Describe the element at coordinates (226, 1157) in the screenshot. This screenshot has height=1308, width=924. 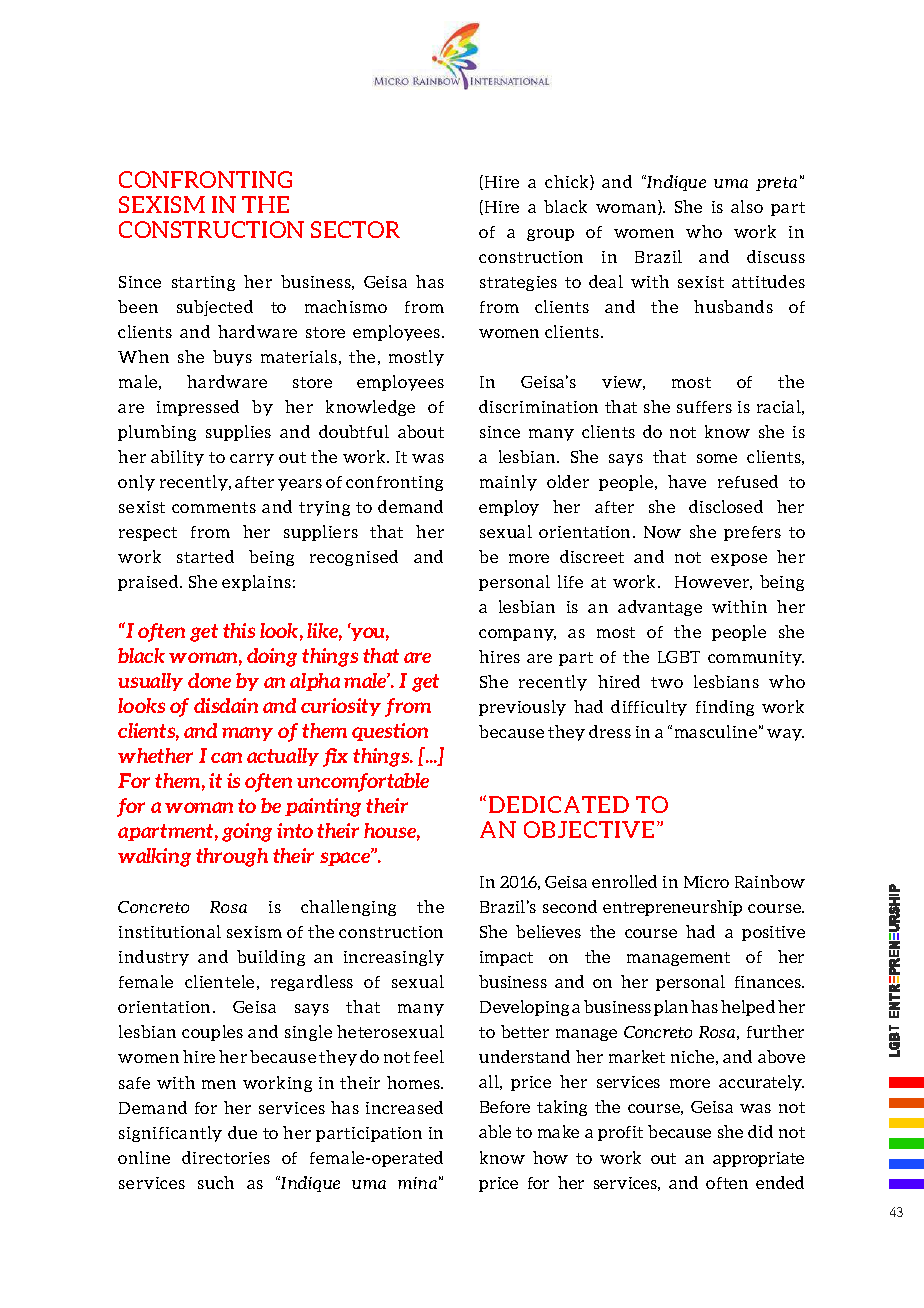
I see `directories` at that location.
